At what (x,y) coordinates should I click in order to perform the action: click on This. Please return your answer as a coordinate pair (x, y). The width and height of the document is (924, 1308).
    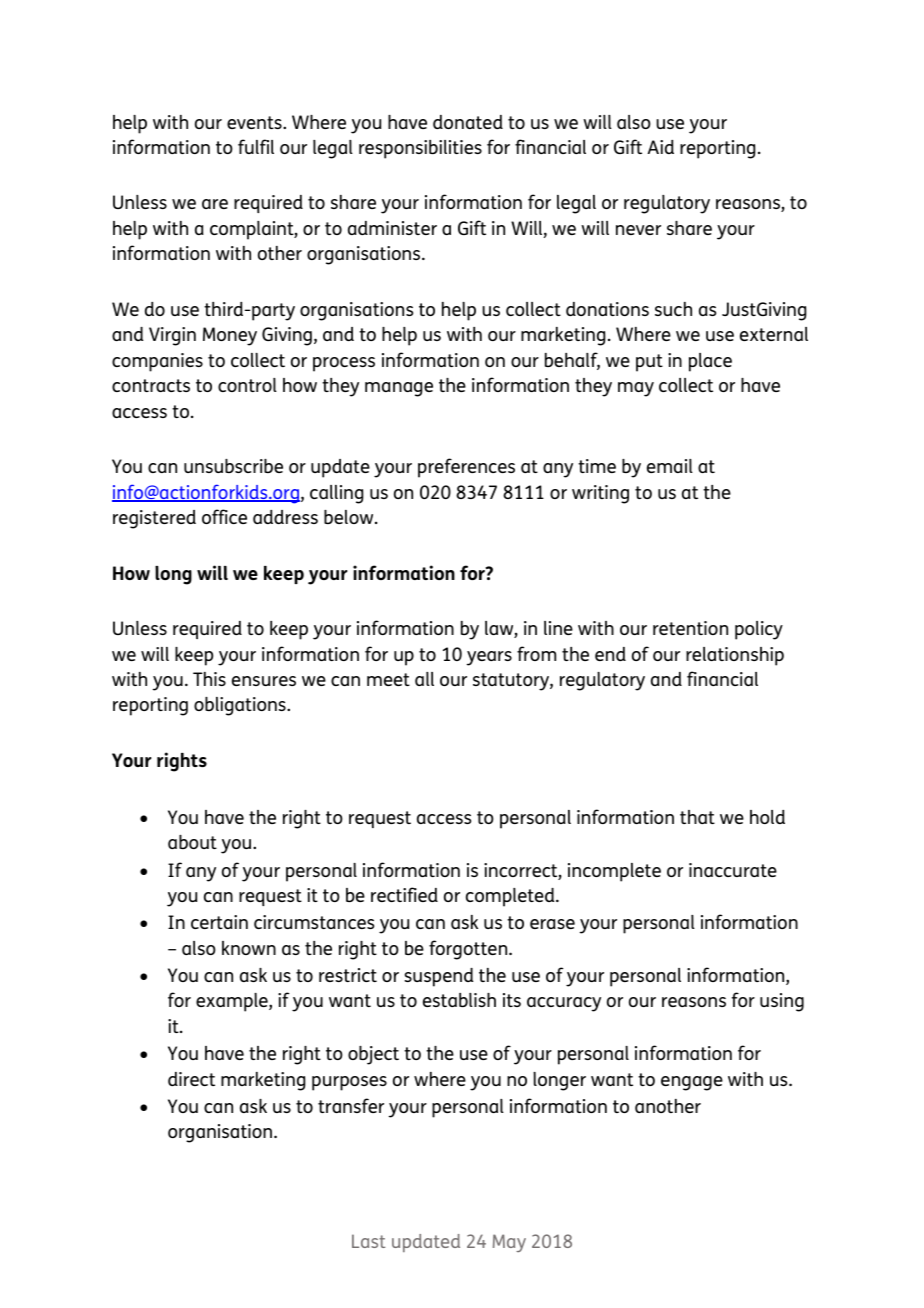
    Looking at the image, I should click on (209, 679).
